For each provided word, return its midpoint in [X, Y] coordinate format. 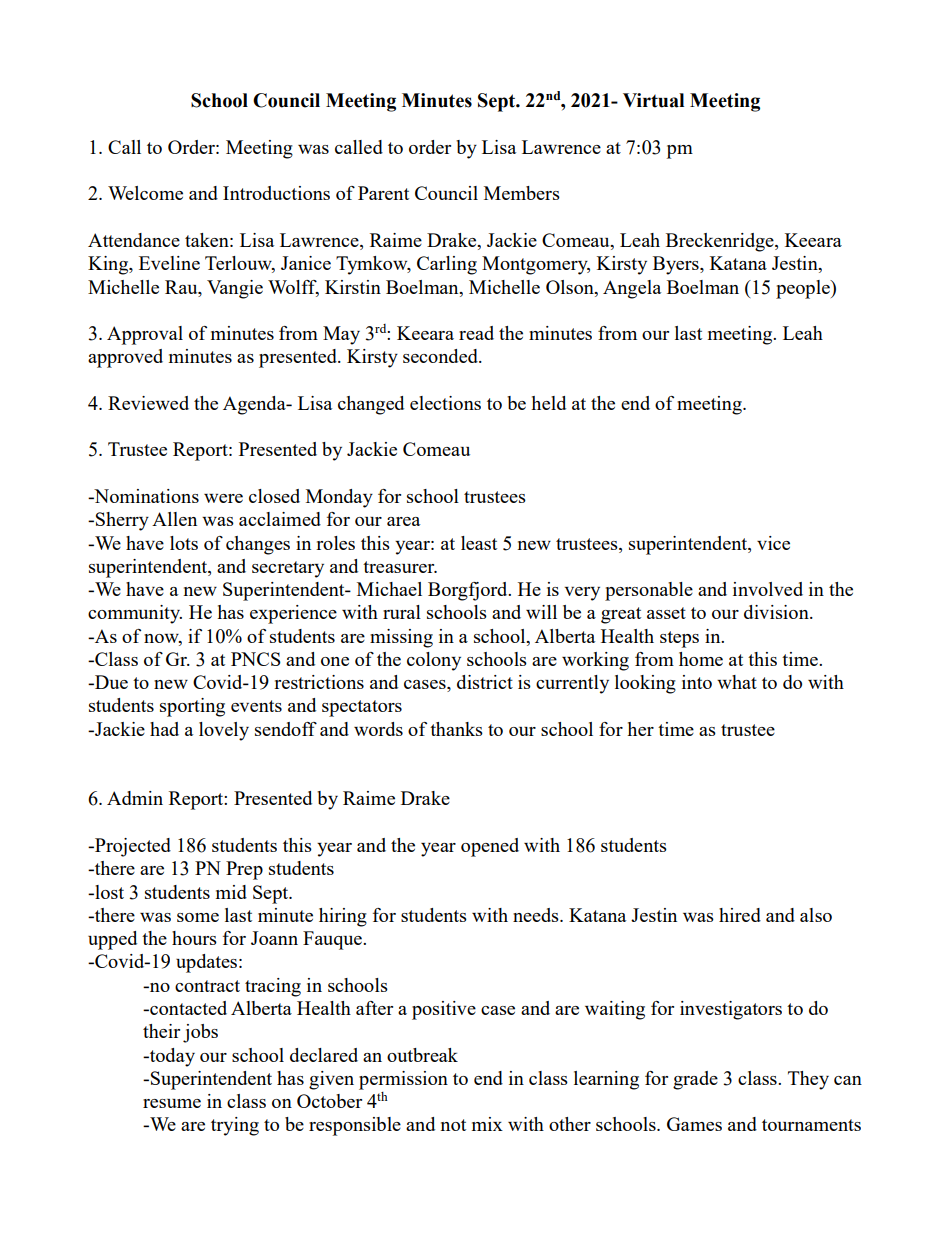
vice [773, 543]
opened [490, 847]
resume [172, 1103]
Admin [135, 798]
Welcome [145, 193]
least [479, 543]
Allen [174, 519]
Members [522, 193]
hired [740, 915]
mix [487, 1124]
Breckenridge [721, 242]
